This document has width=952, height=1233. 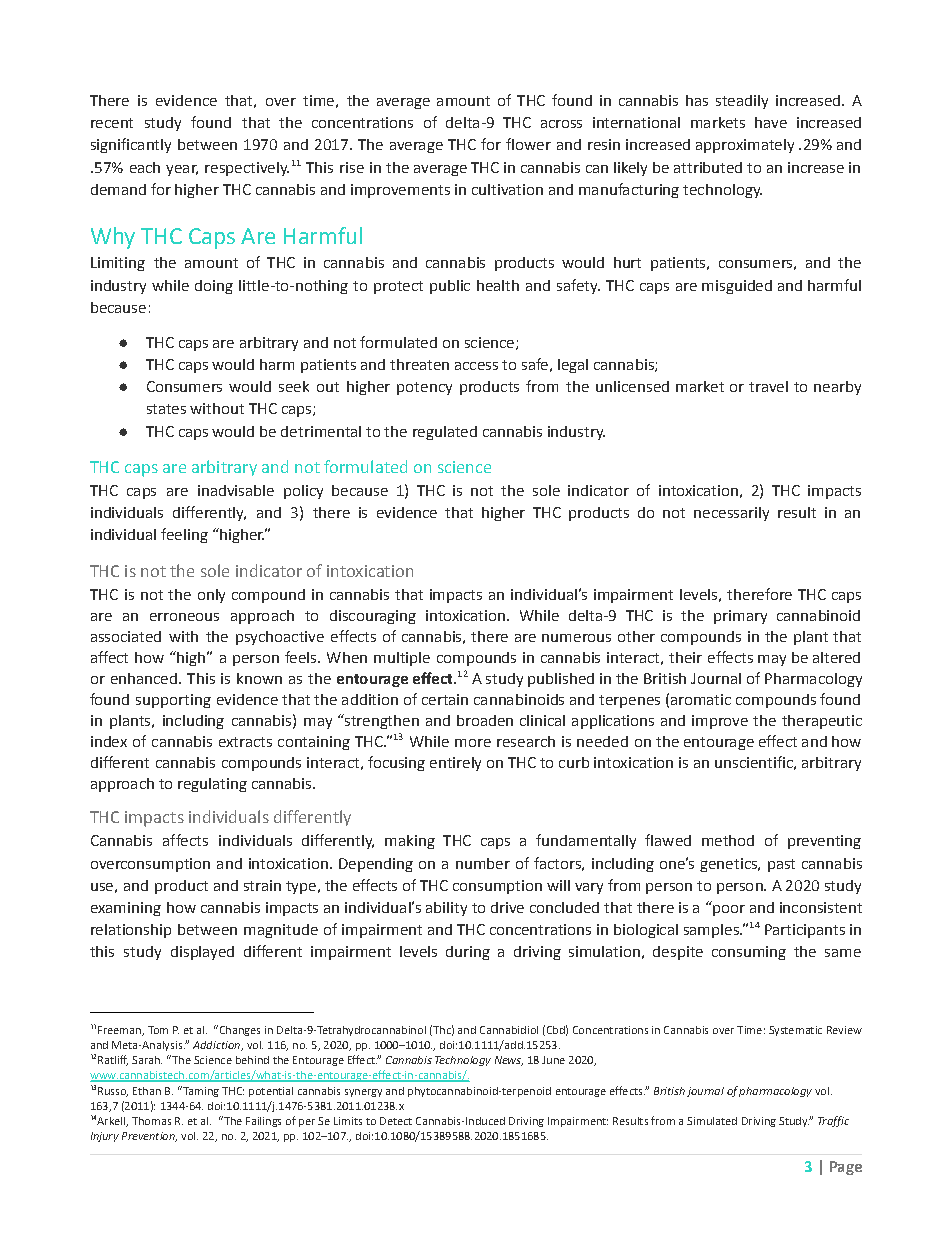 What do you see at coordinates (149, 1137) in the document?
I see `Prevention` at bounding box center [149, 1137].
